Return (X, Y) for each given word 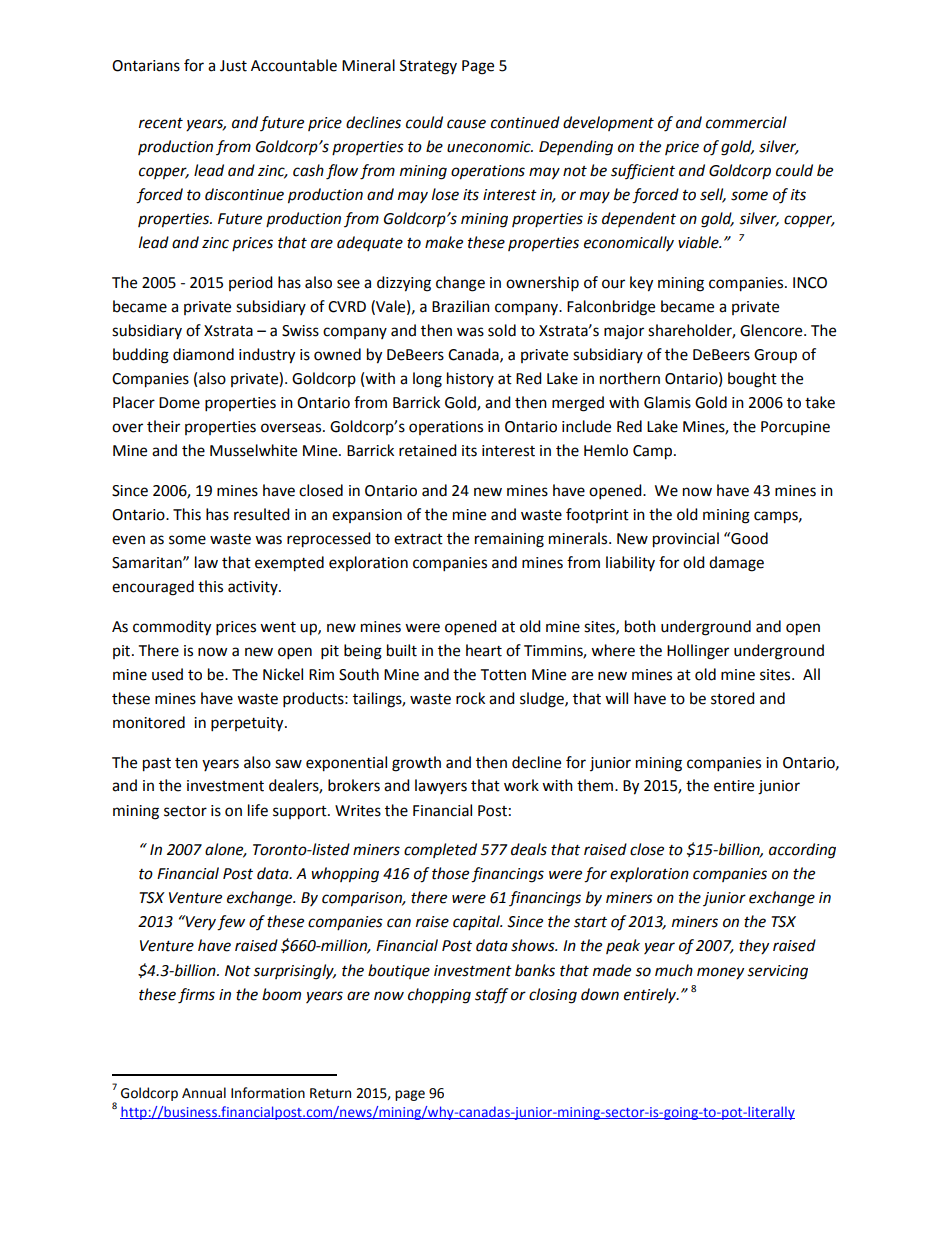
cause (466, 124)
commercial (746, 122)
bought (752, 380)
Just (233, 66)
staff (491, 996)
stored (733, 698)
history (470, 379)
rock (470, 698)
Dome (179, 403)
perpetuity (248, 724)
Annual (204, 1093)
